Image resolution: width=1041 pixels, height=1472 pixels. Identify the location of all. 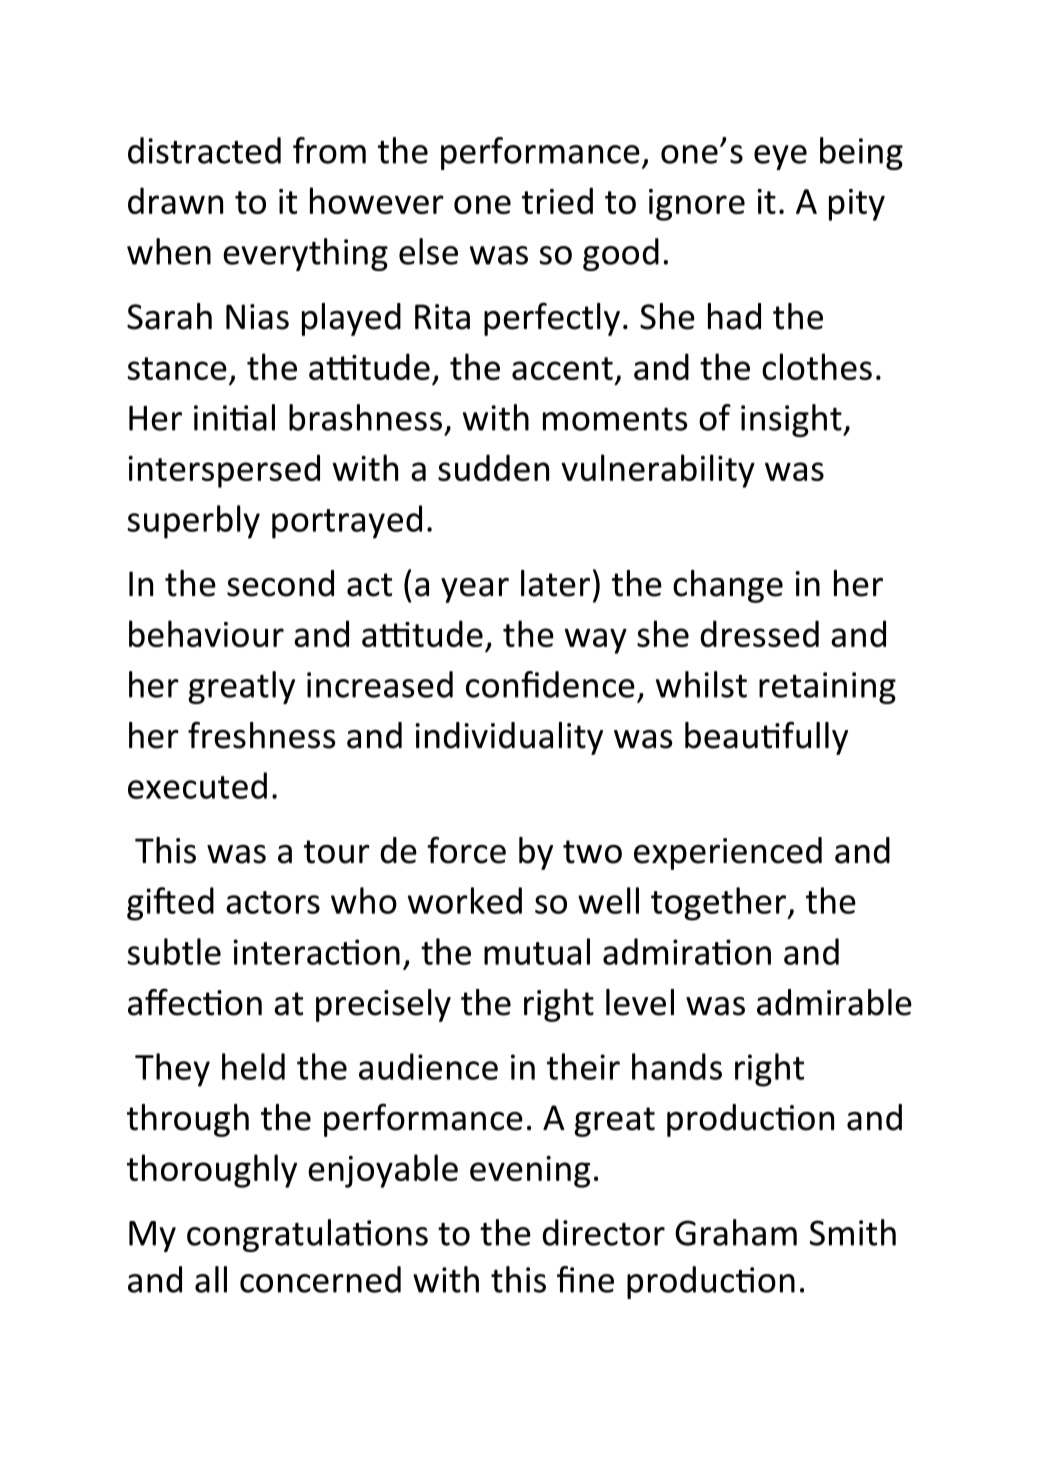
(211, 1279).
